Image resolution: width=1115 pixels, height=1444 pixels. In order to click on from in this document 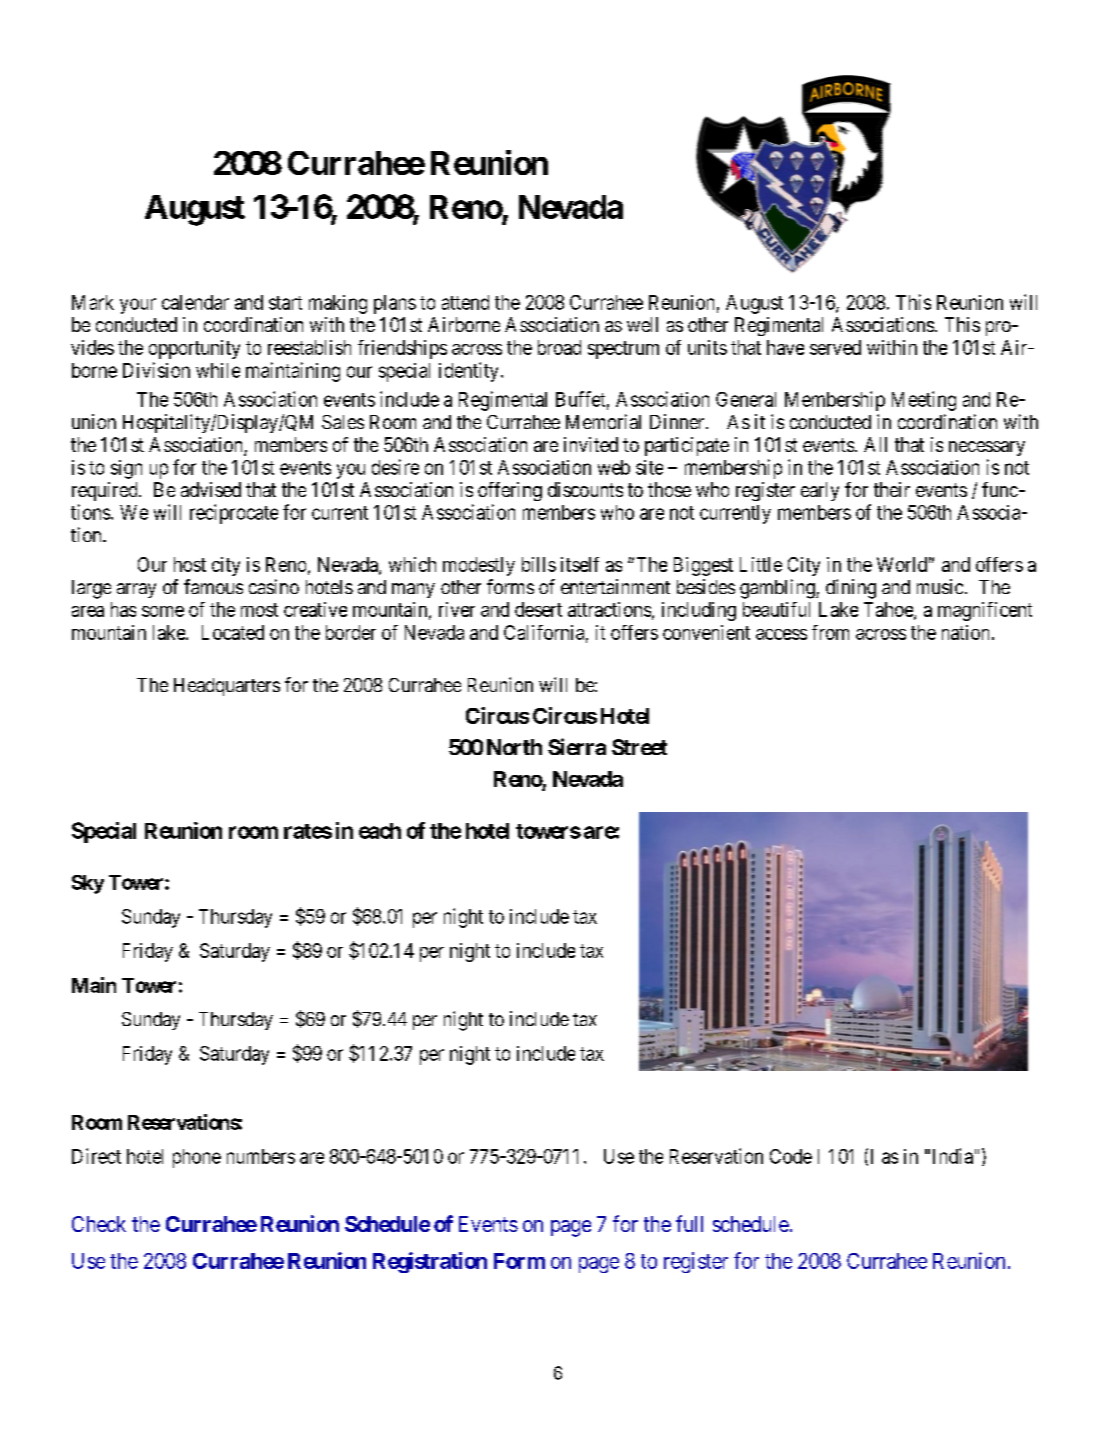, I will do `click(830, 632)`.
